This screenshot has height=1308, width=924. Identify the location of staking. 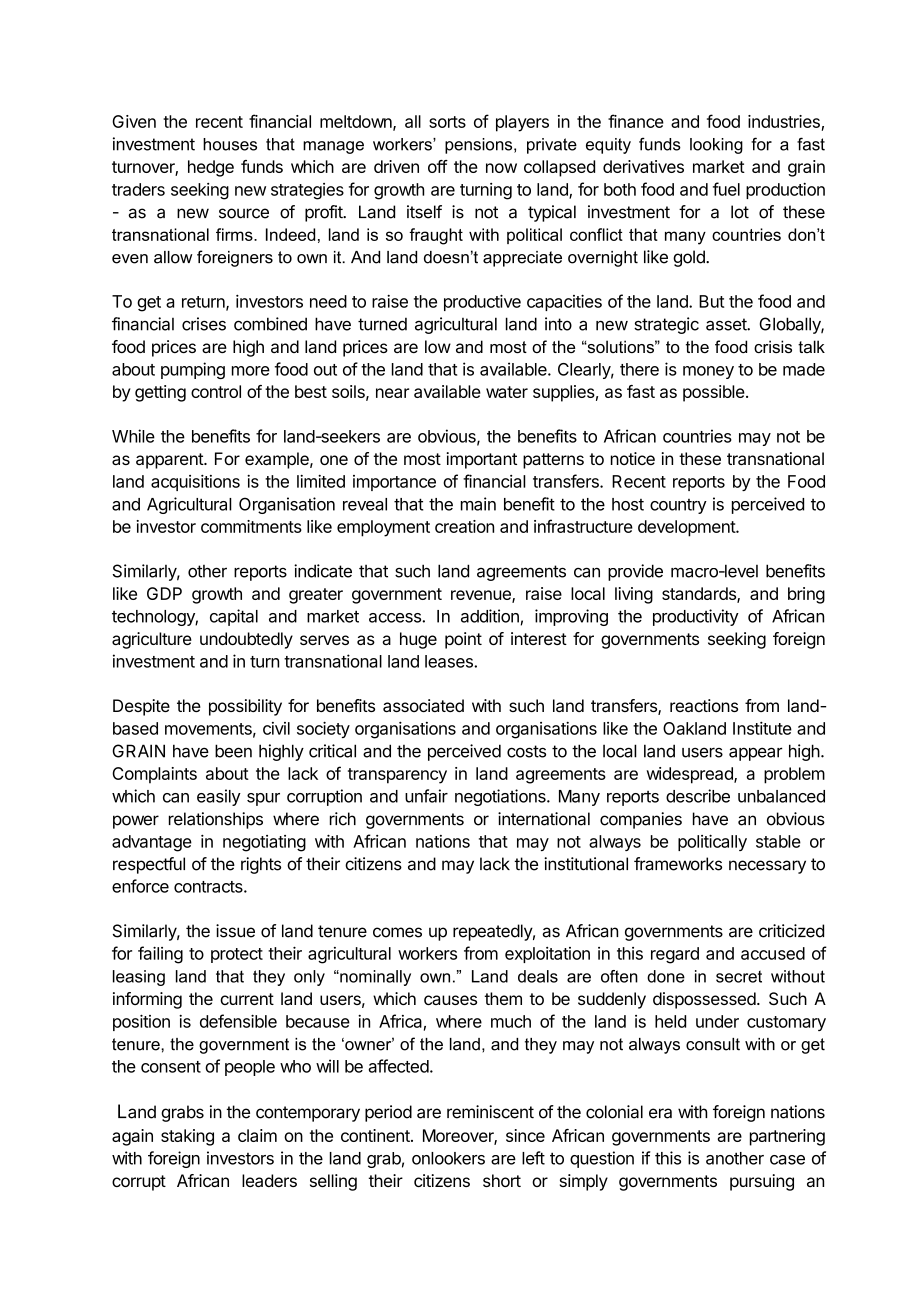
(187, 1137).
